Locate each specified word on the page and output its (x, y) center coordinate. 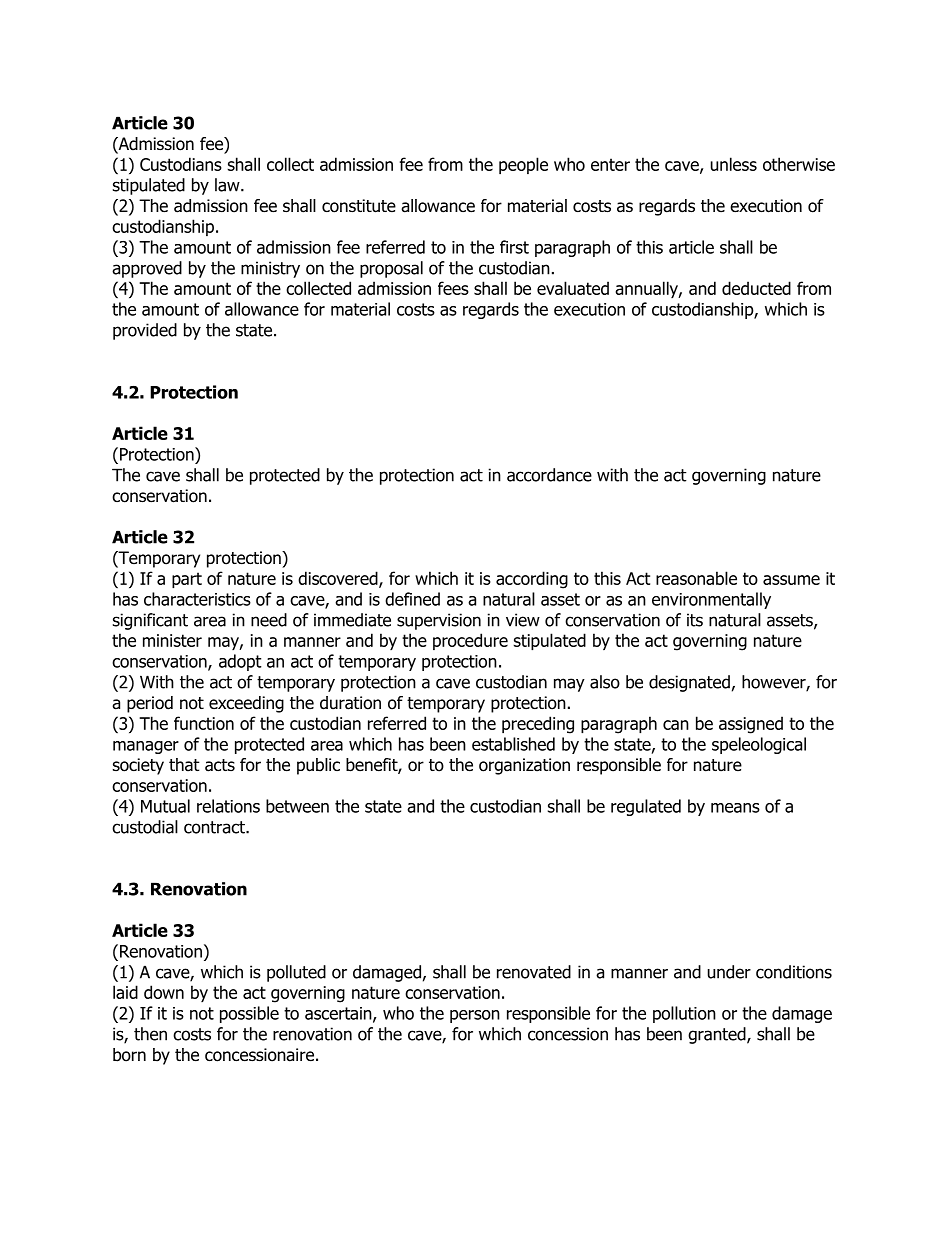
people (523, 165)
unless (734, 164)
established (513, 744)
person (475, 1016)
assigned (751, 725)
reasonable (696, 578)
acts (220, 765)
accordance (549, 475)
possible (249, 1014)
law (228, 185)
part (187, 580)
